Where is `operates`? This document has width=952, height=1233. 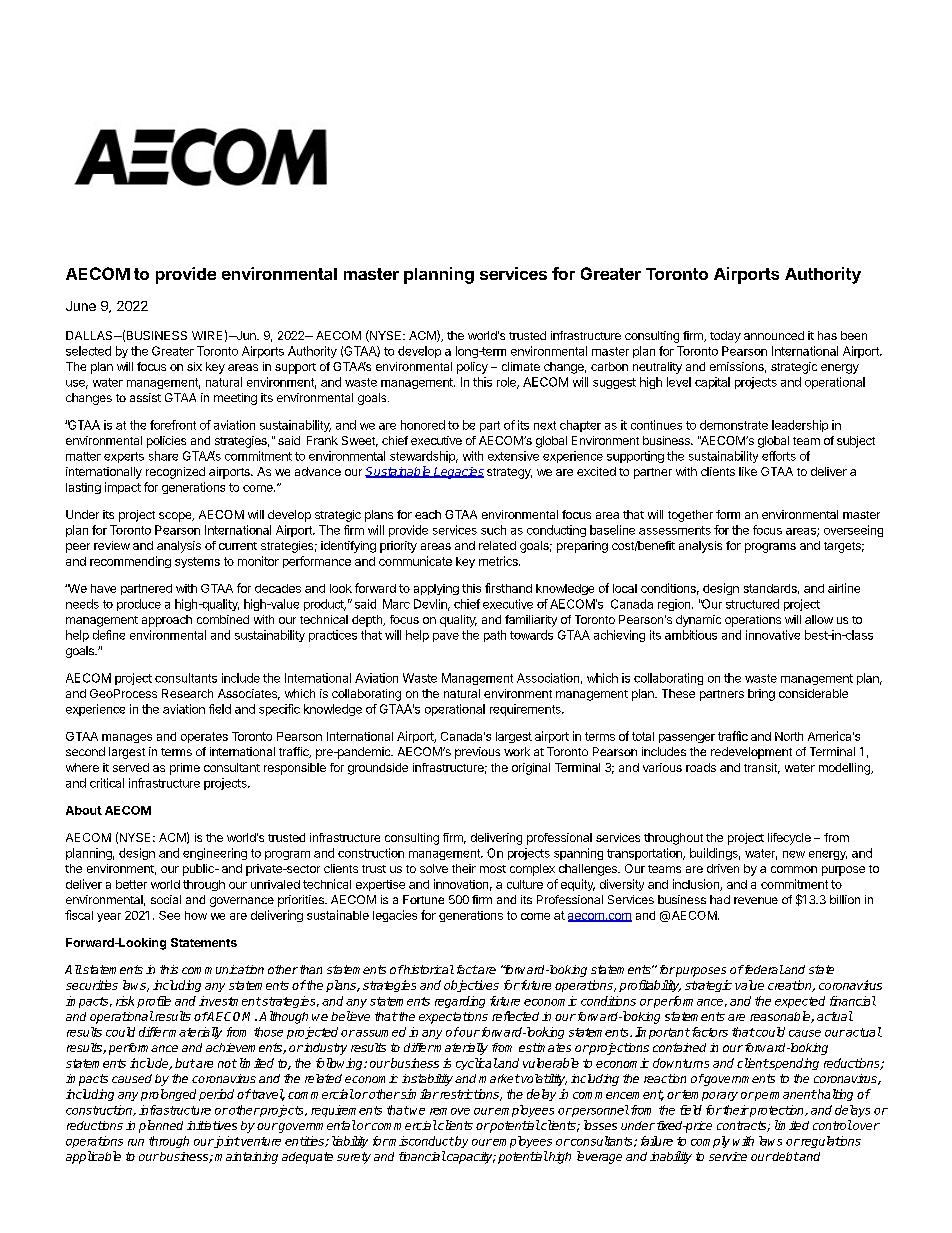 operates is located at coordinates (204, 737).
